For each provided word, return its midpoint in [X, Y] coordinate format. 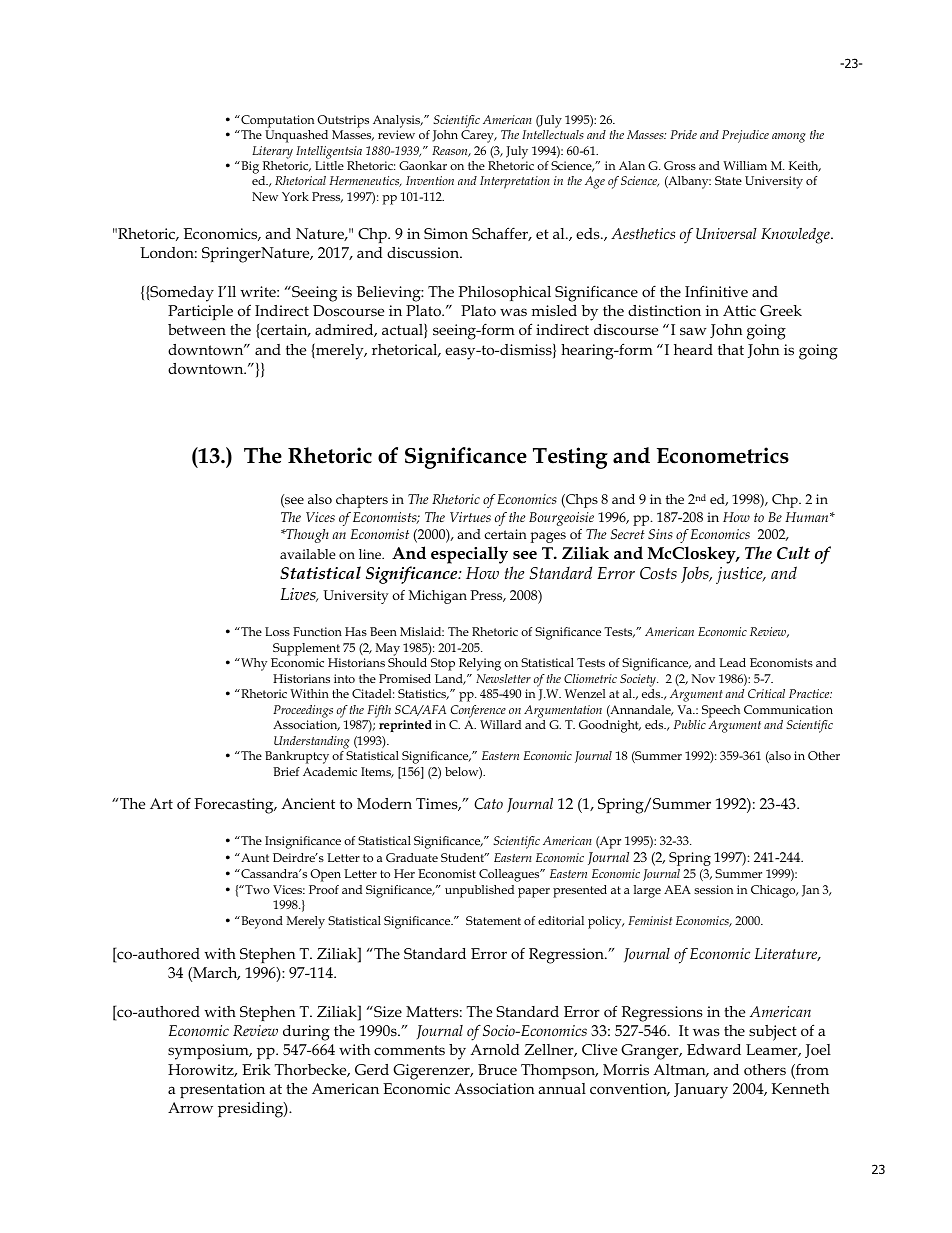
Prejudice [745, 136]
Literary [272, 152]
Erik [256, 1069]
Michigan [438, 597]
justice [740, 575]
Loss [277, 631]
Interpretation [515, 182]
